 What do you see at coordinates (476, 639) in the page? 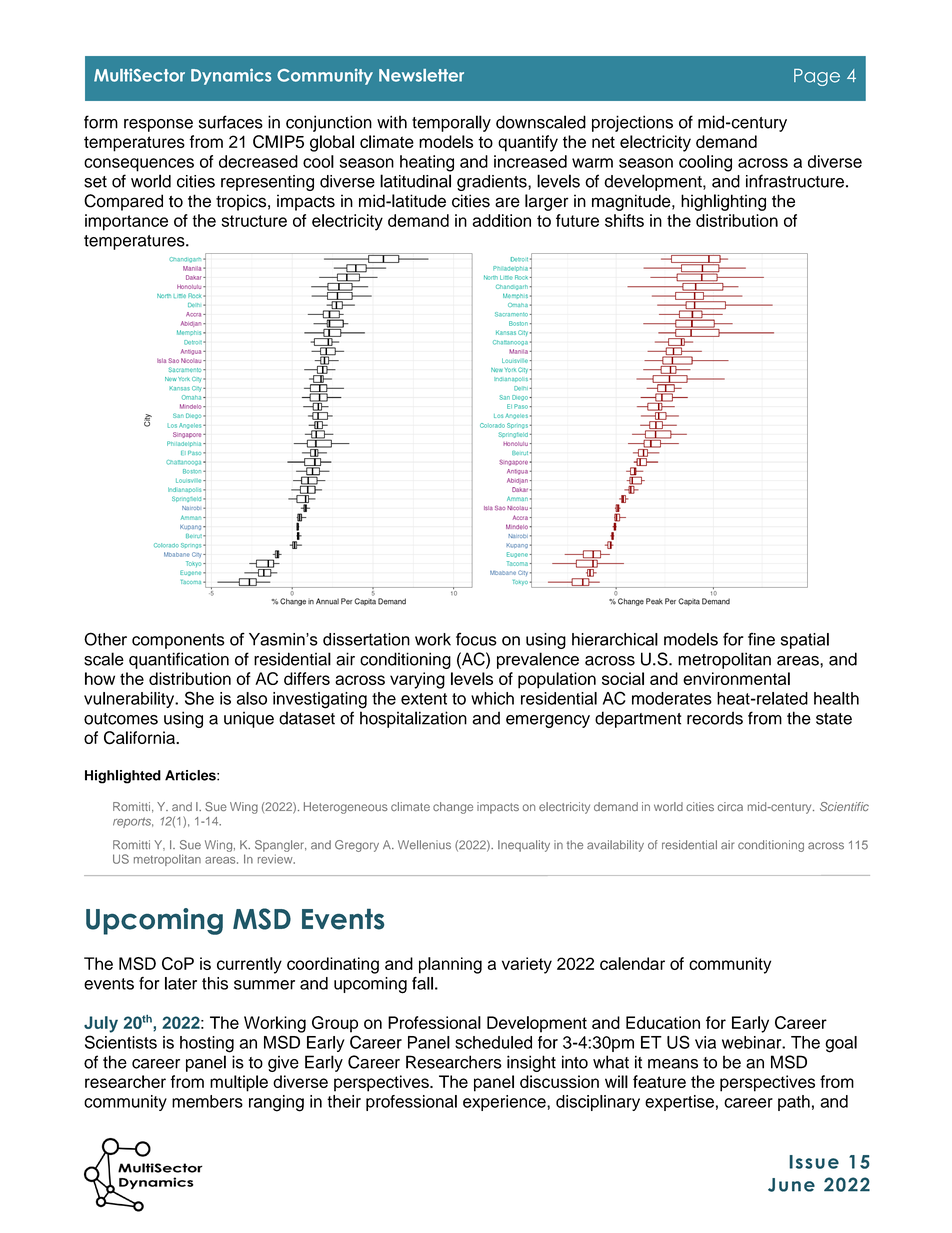
I see `focus` at bounding box center [476, 639].
